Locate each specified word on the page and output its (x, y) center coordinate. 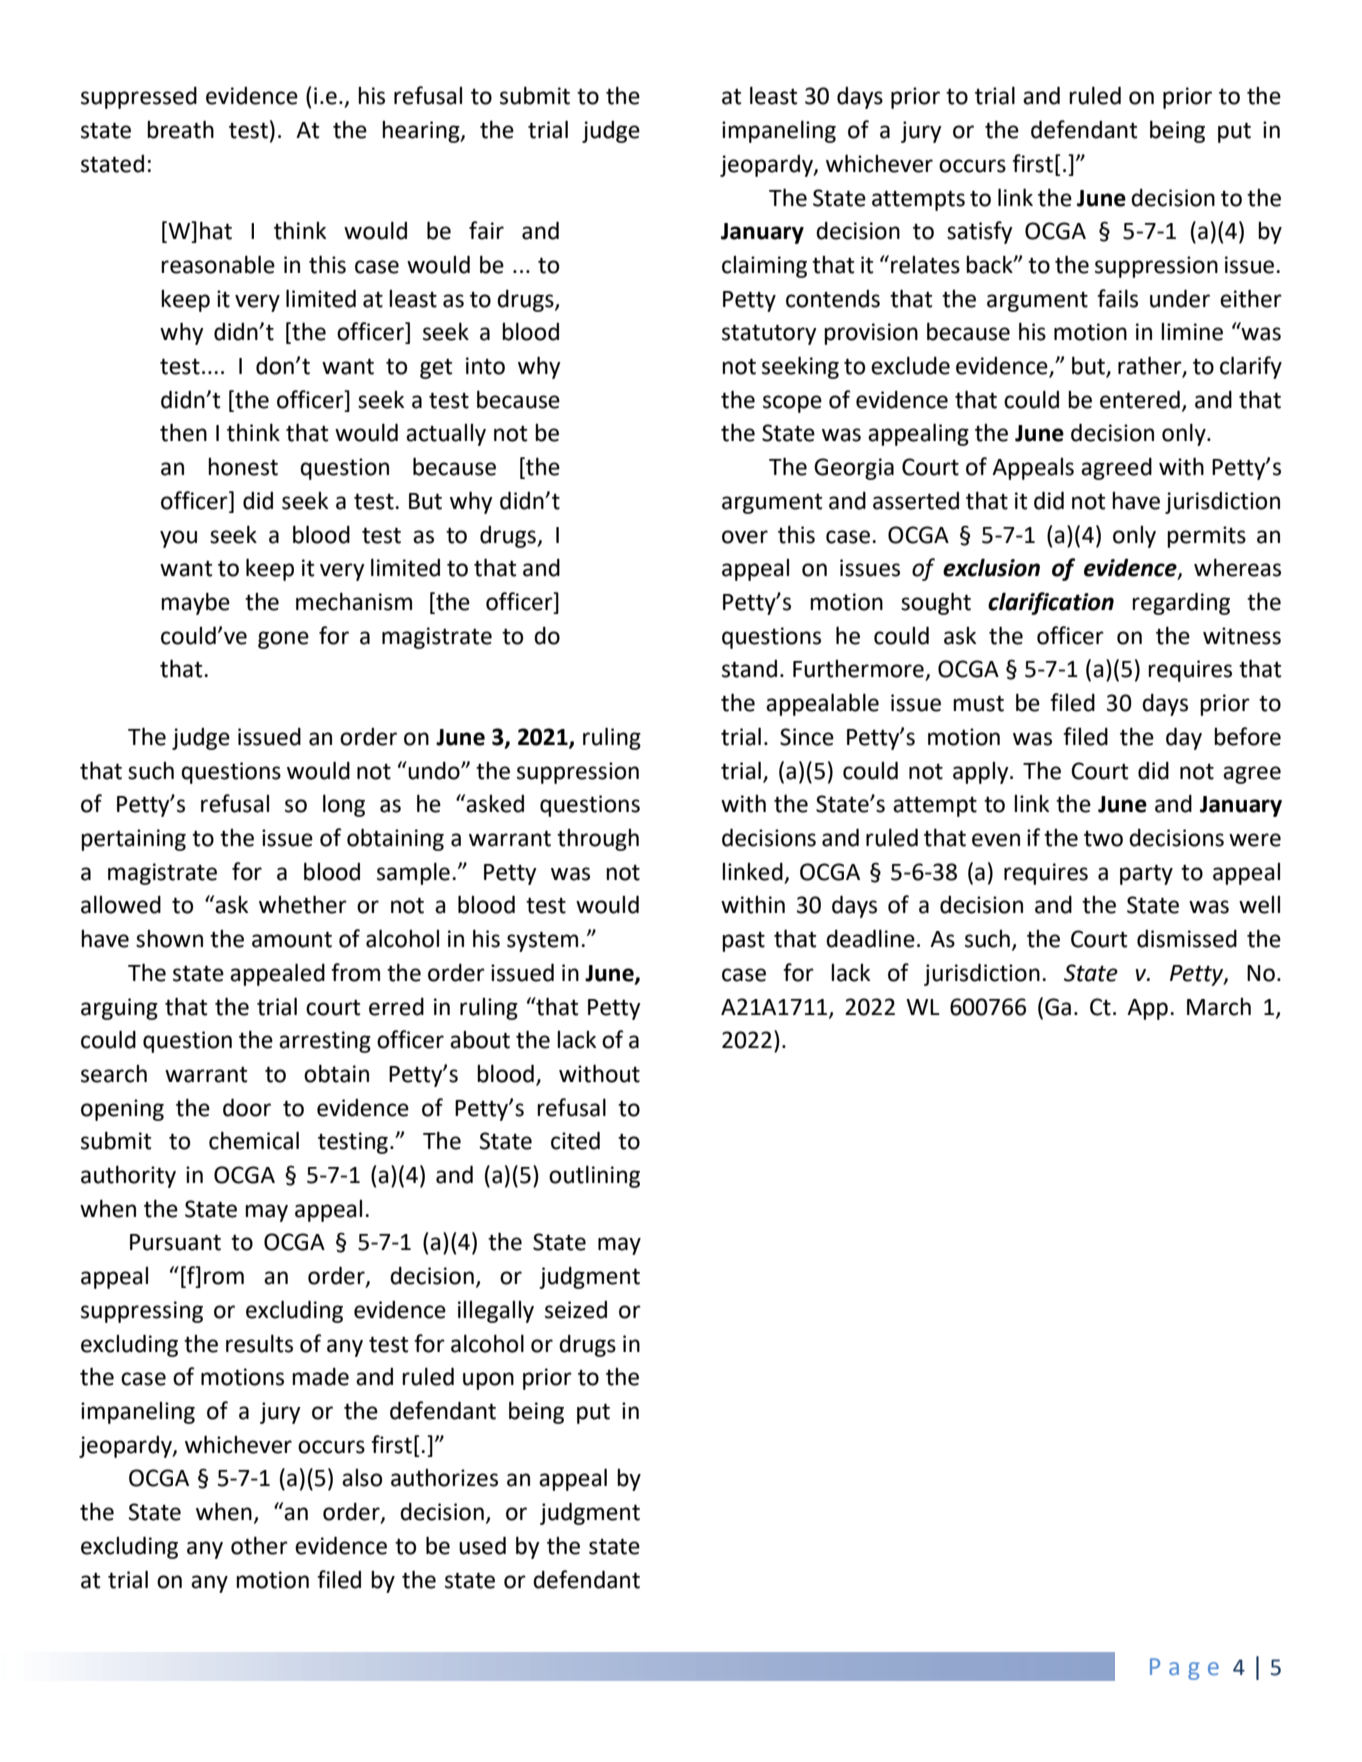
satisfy (980, 232)
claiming (764, 267)
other (259, 1545)
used (482, 1545)
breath (180, 129)
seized (576, 1309)
